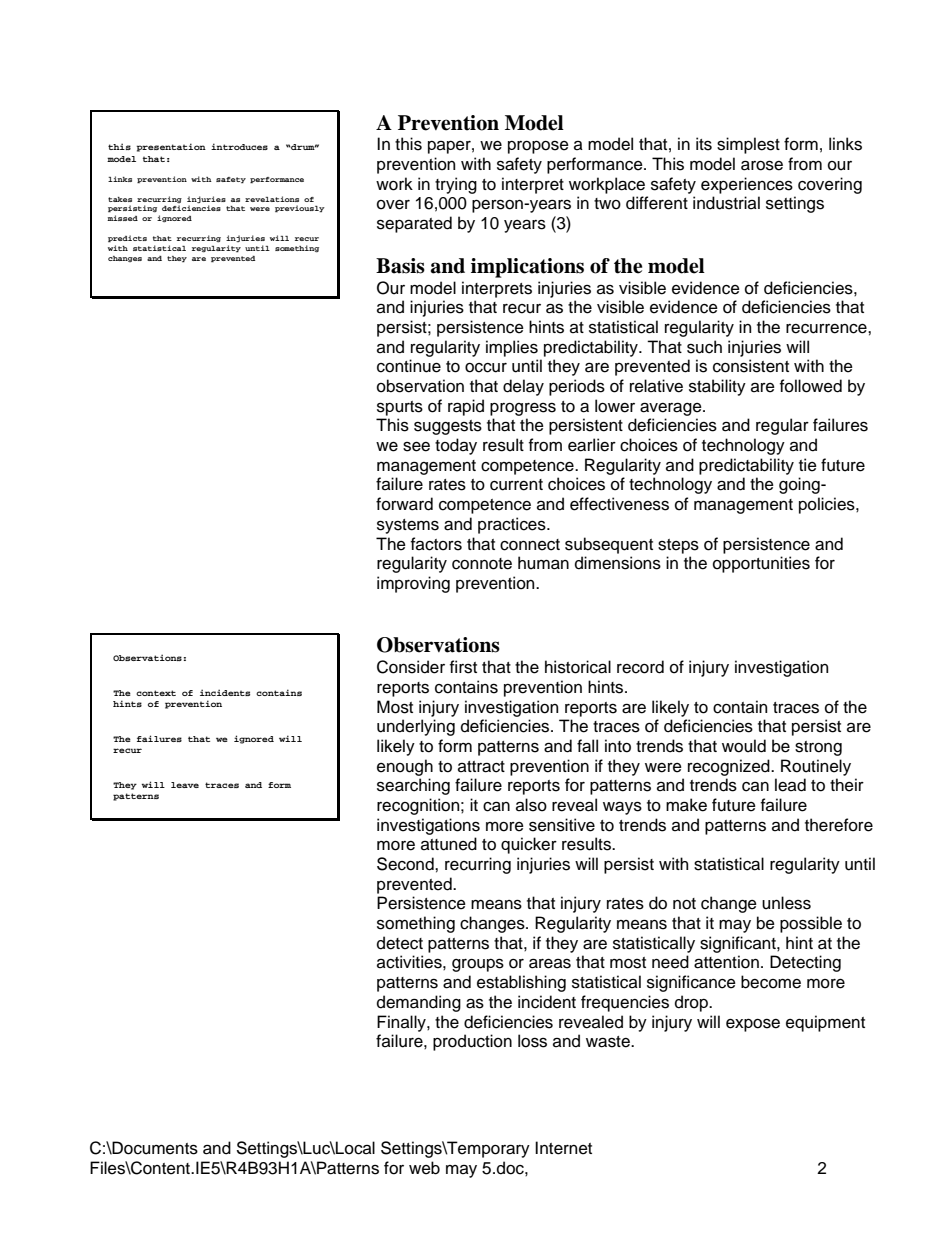  Describe the element at coordinates (761, 564) in the screenshot. I see `opportunities` at that location.
